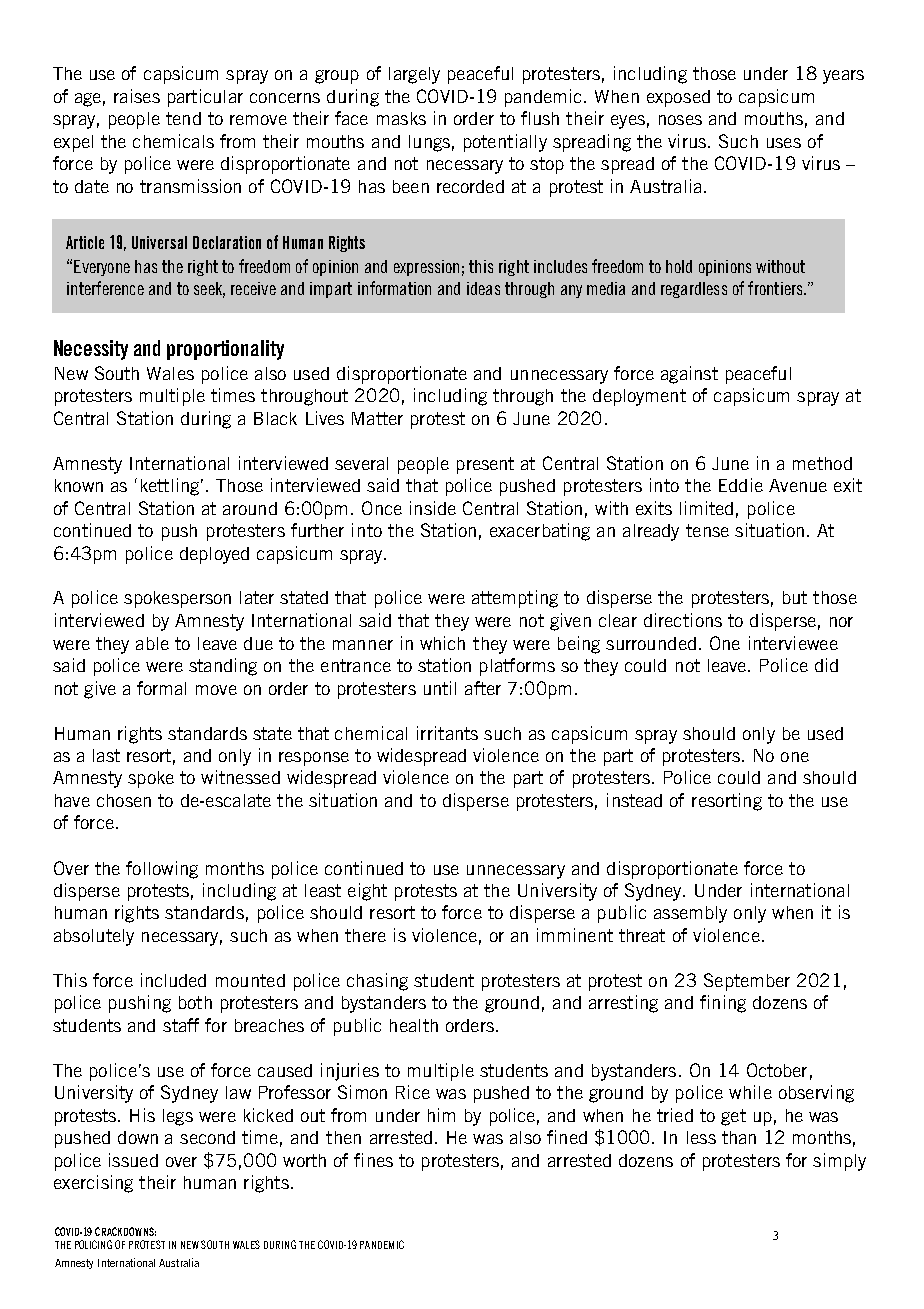 The height and width of the document is (1309, 924). What do you see at coordinates (365, 935) in the document?
I see `there` at bounding box center [365, 935].
